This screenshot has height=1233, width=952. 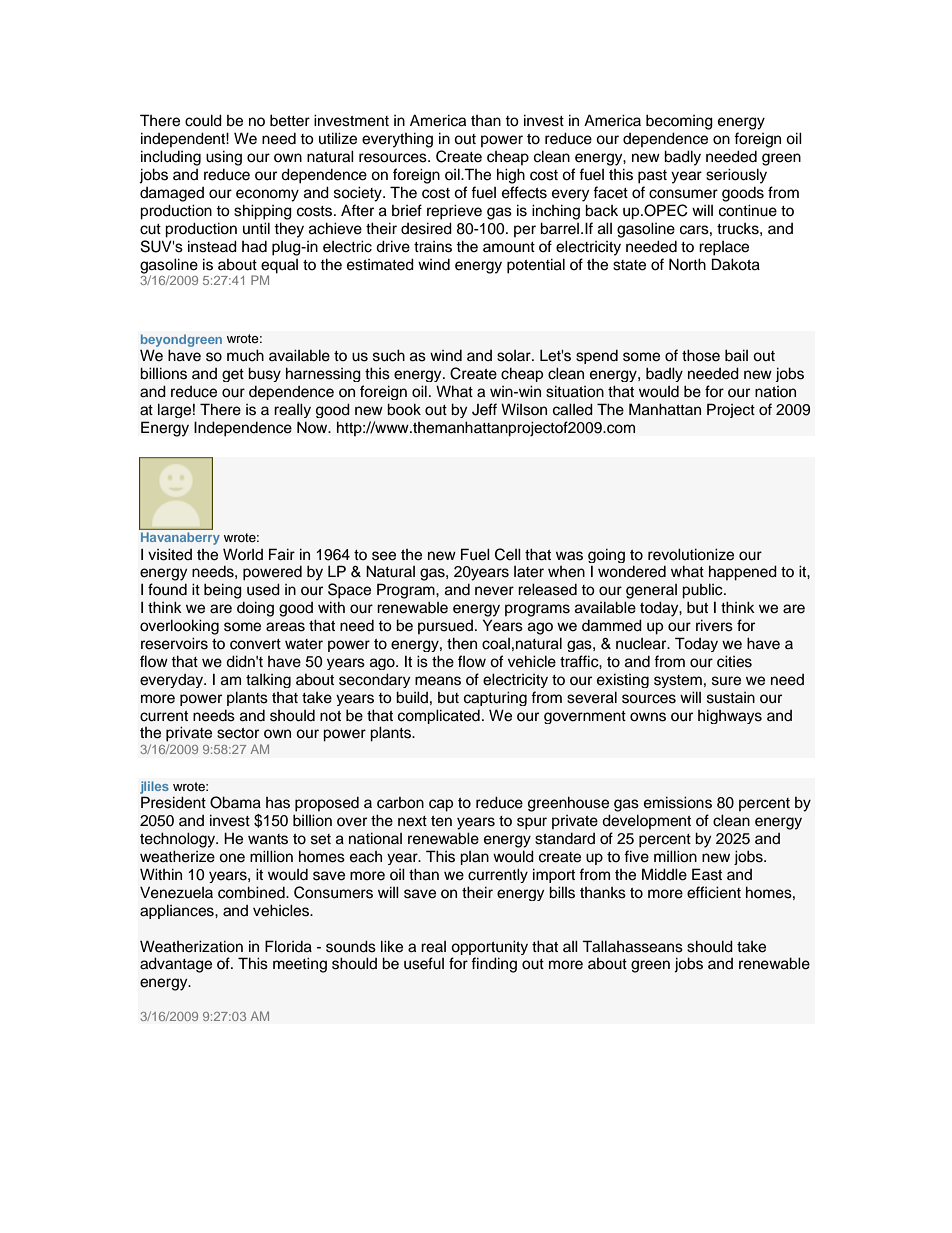 I want to click on World, so click(x=243, y=554).
